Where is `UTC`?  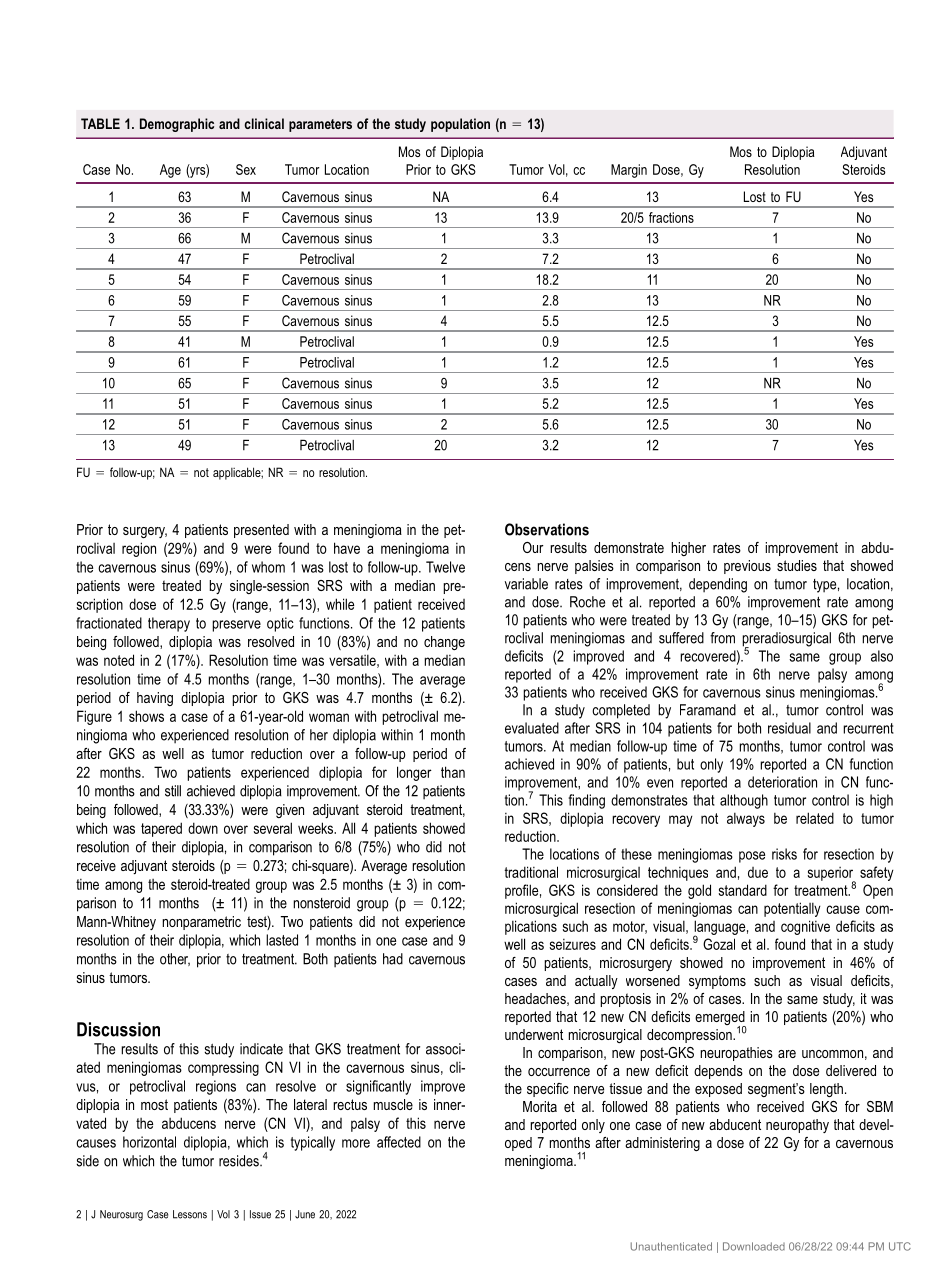 UTC is located at coordinates (900, 1246).
